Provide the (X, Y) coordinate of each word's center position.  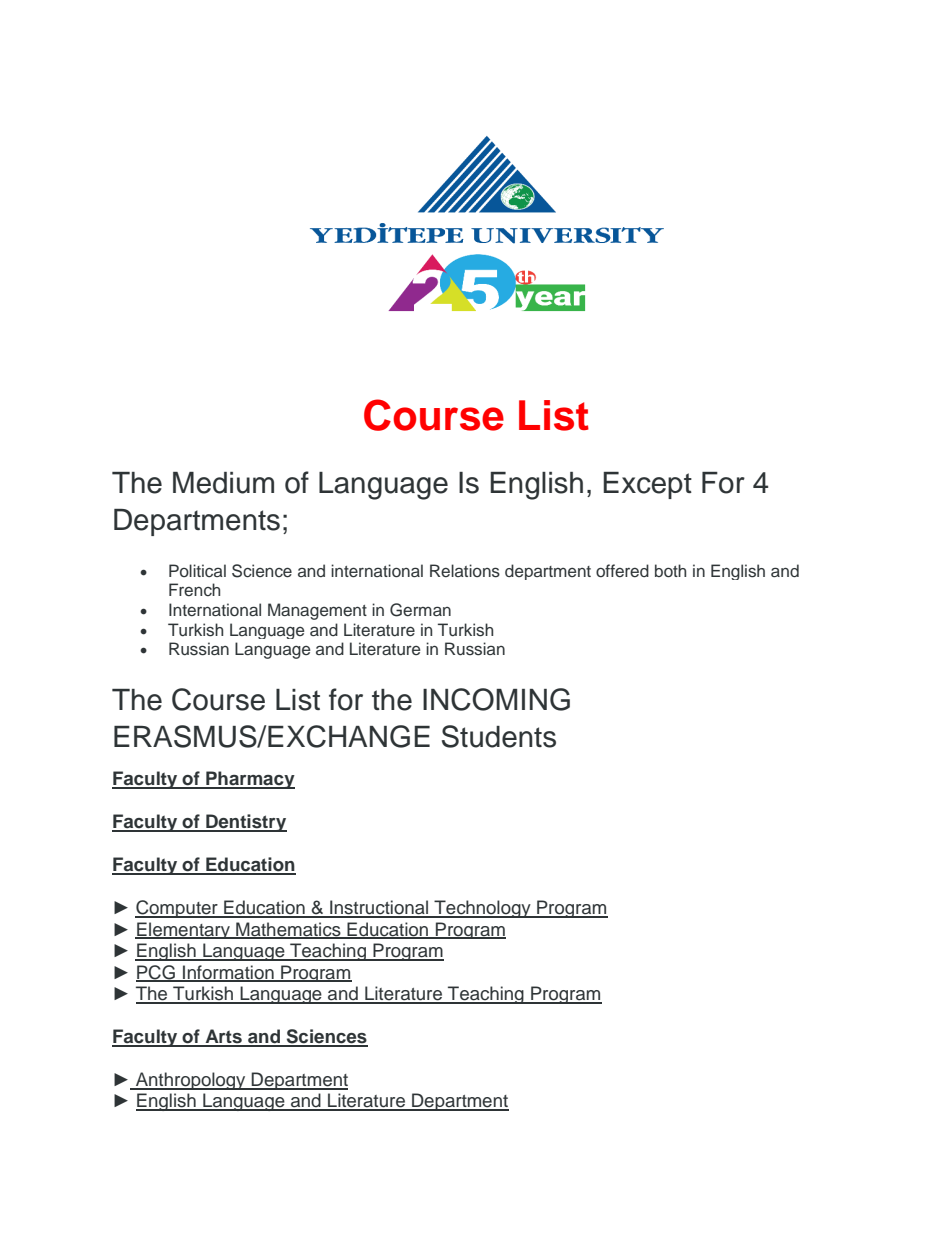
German (420, 610)
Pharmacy (249, 780)
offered (622, 570)
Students (499, 736)
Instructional (379, 908)
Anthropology (191, 1081)
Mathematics (288, 930)
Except (647, 485)
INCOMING (496, 699)
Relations (465, 571)
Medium (223, 483)
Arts (223, 1037)
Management (317, 611)
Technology (482, 909)
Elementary (183, 930)
